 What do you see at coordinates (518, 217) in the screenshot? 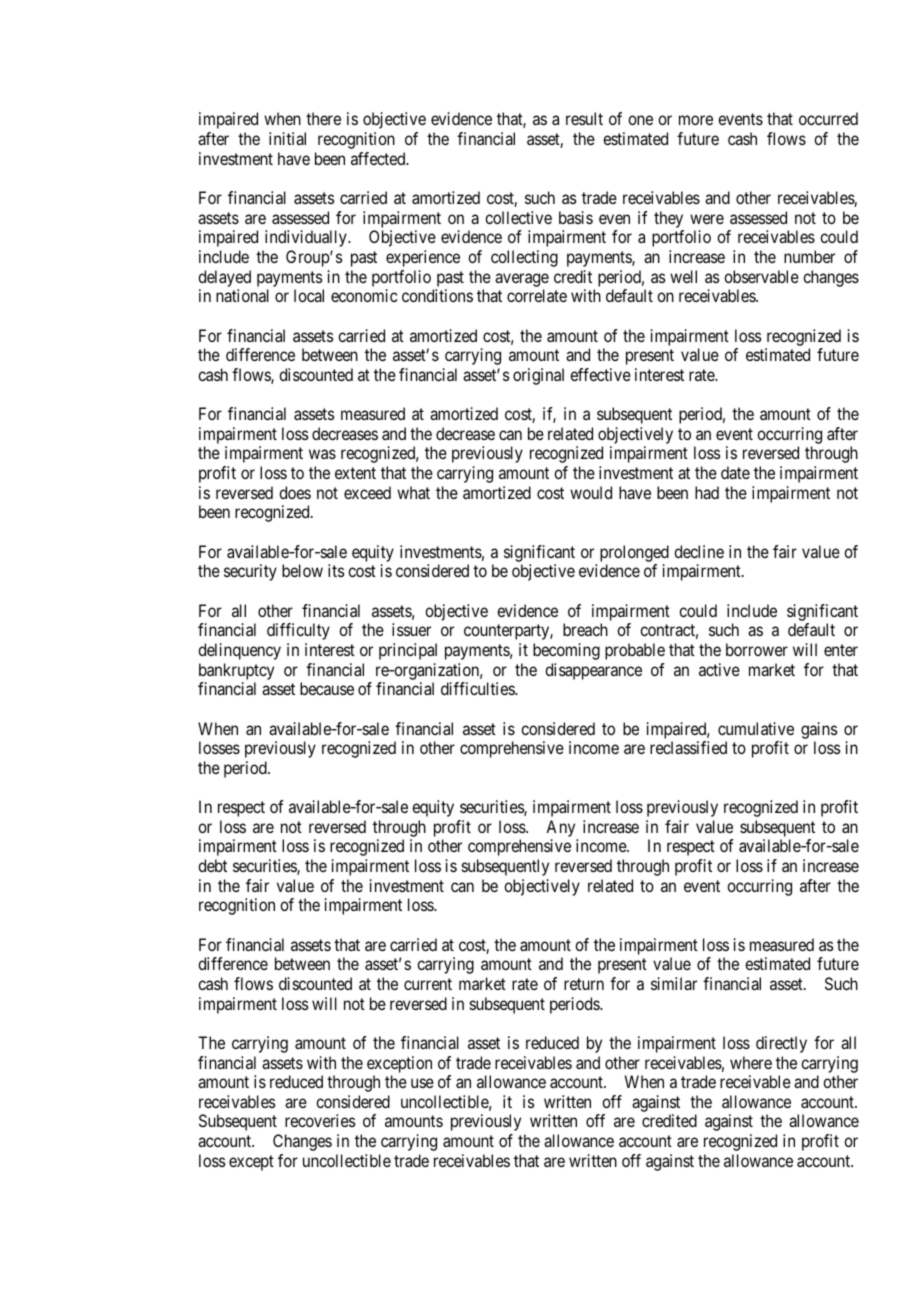
I see `collective` at bounding box center [518, 217].
